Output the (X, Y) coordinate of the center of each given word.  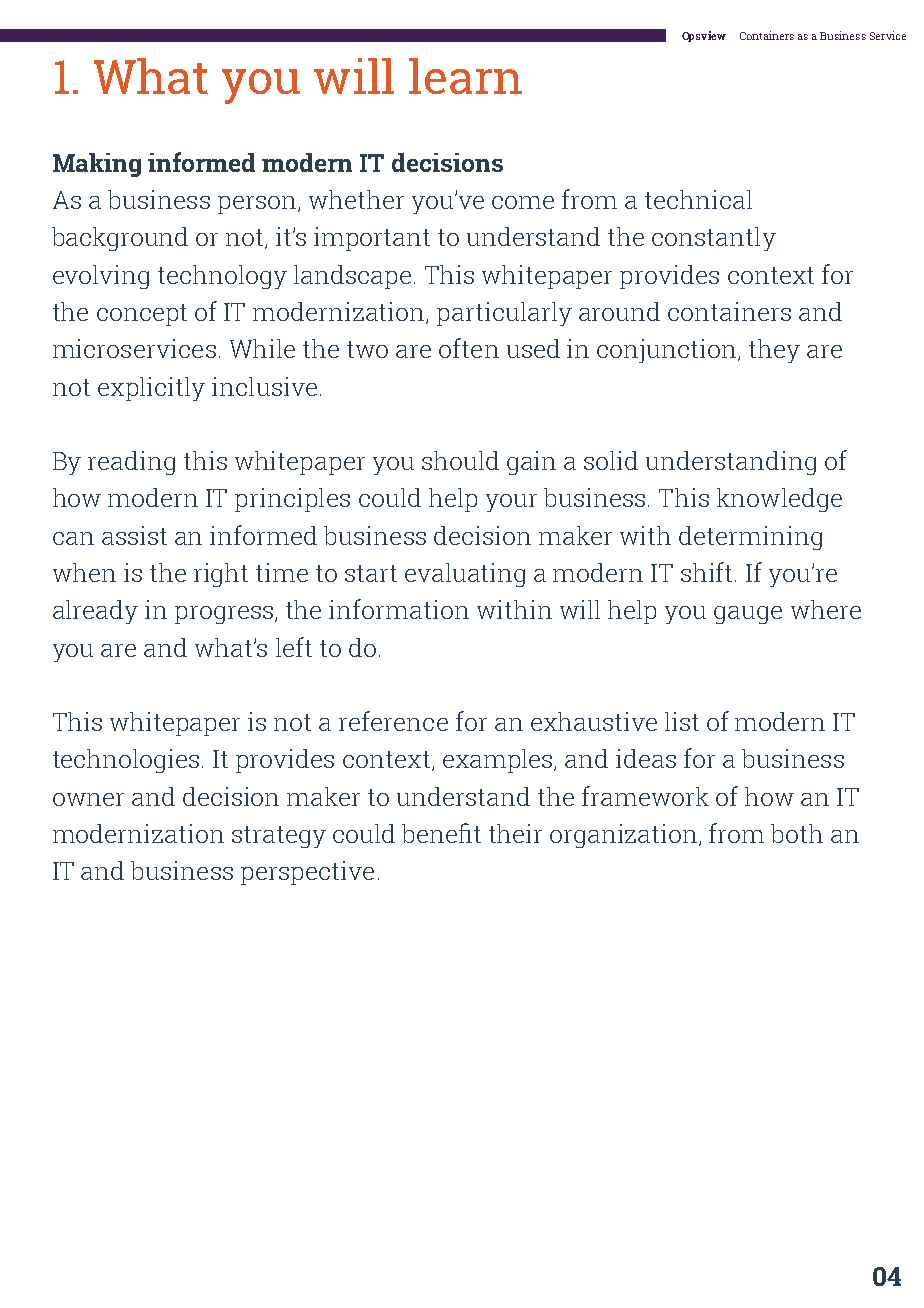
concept (142, 315)
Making (97, 165)
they (774, 351)
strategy (279, 837)
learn (465, 76)
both (797, 833)
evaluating (465, 575)
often (469, 348)
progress (225, 615)
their (515, 833)
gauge (748, 615)
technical (698, 199)
